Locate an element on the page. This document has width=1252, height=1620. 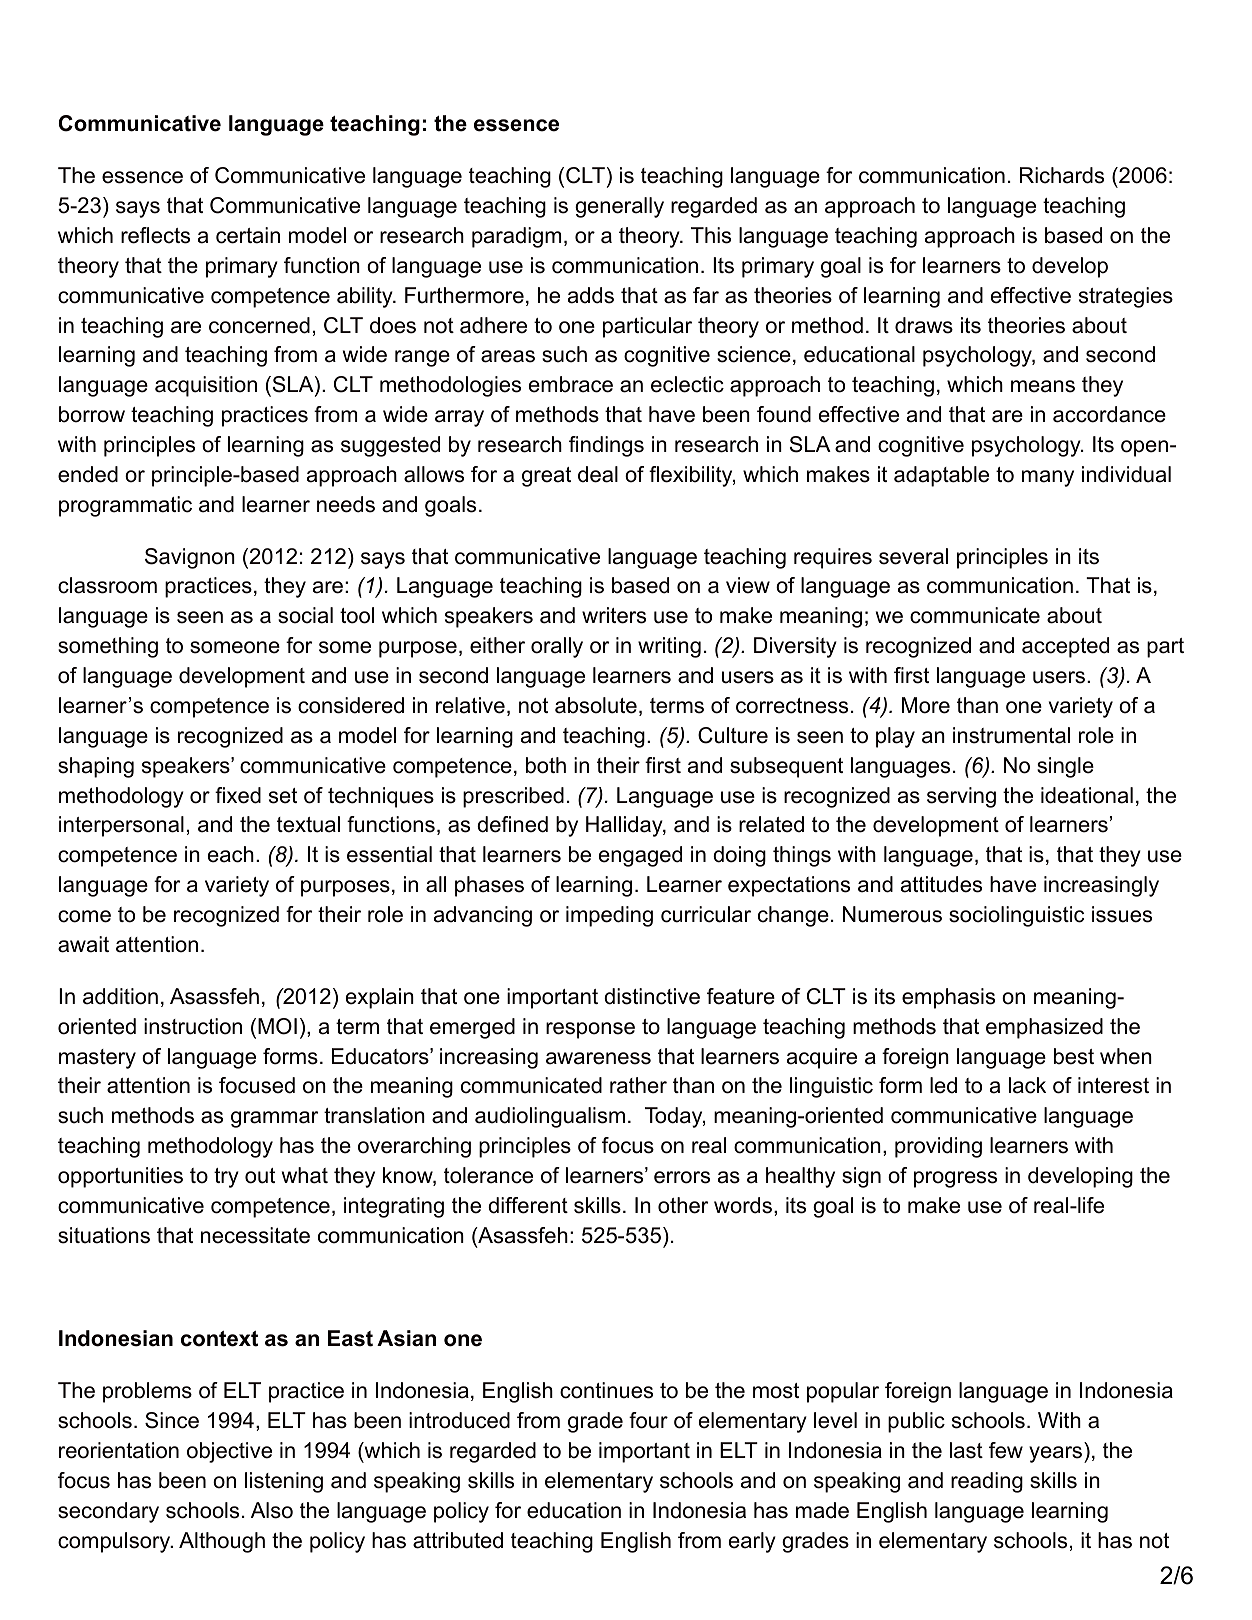
progress is located at coordinates (955, 1179).
